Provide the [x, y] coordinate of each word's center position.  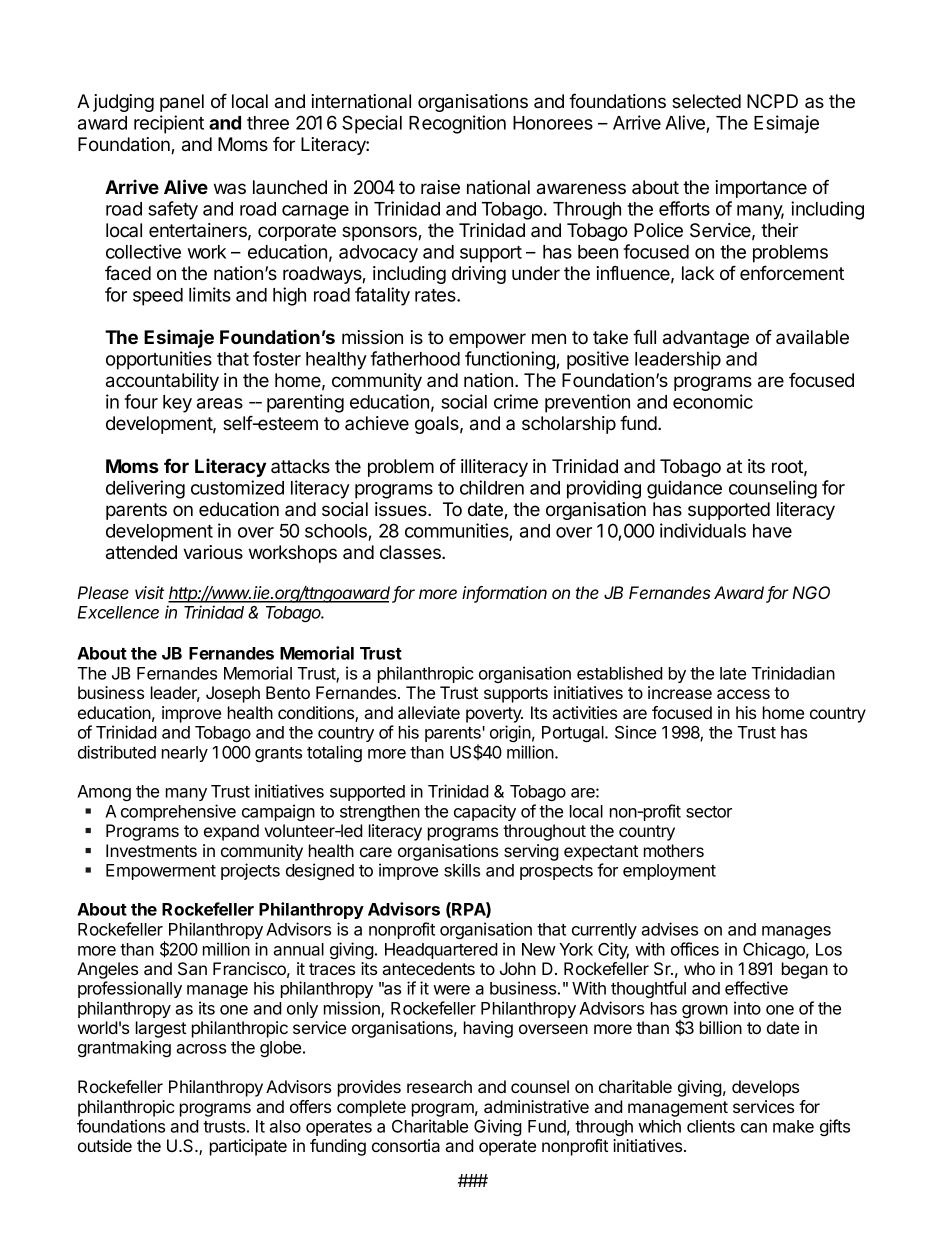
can [754, 1128]
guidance [684, 489]
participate [248, 1147]
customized [237, 487]
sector [709, 812]
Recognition [457, 124]
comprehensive [178, 812]
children [492, 487]
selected [706, 101]
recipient [169, 124]
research [439, 1086]
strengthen [380, 813]
